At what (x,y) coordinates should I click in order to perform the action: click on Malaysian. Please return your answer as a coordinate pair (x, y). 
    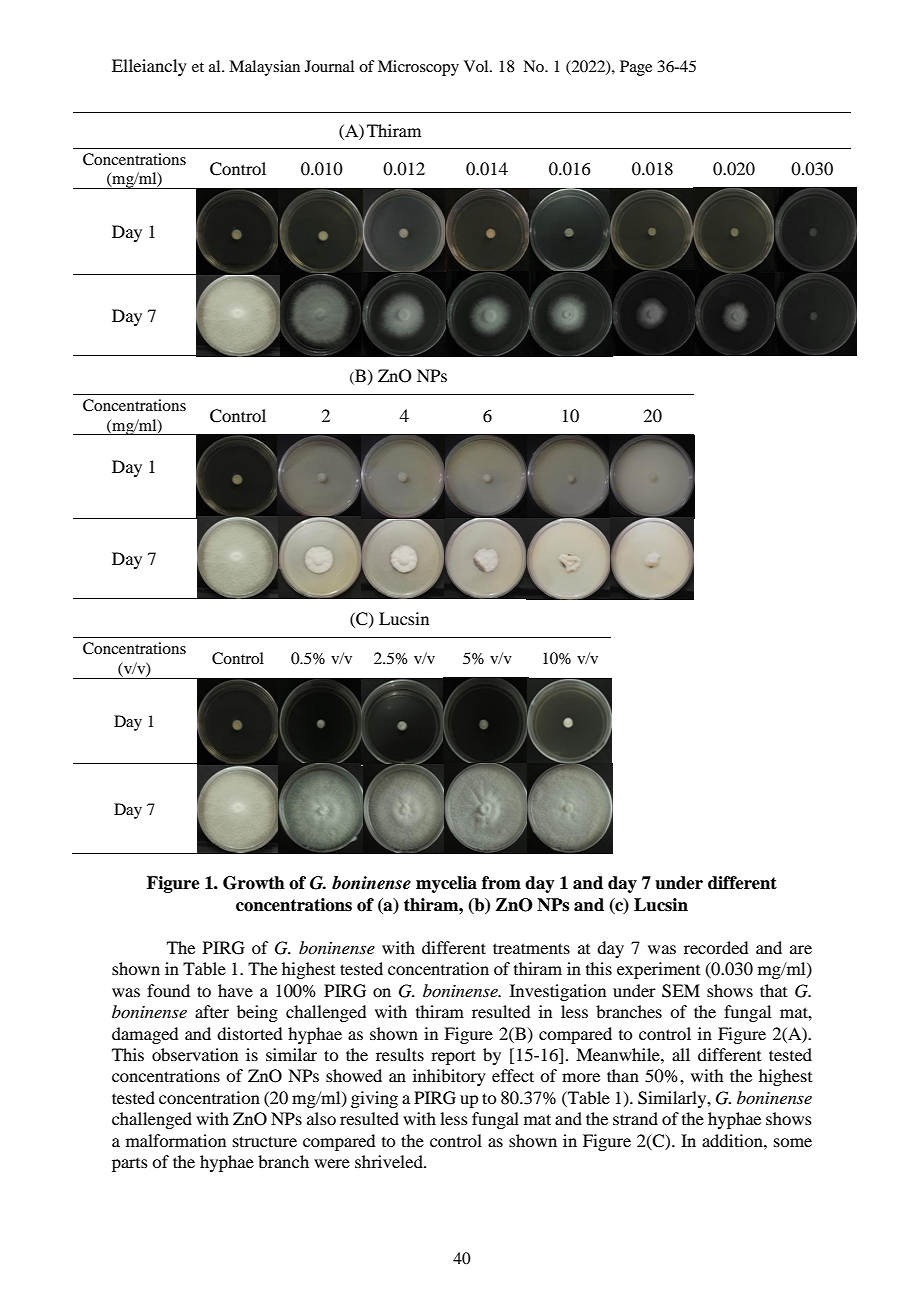
    Looking at the image, I should click on (264, 68).
